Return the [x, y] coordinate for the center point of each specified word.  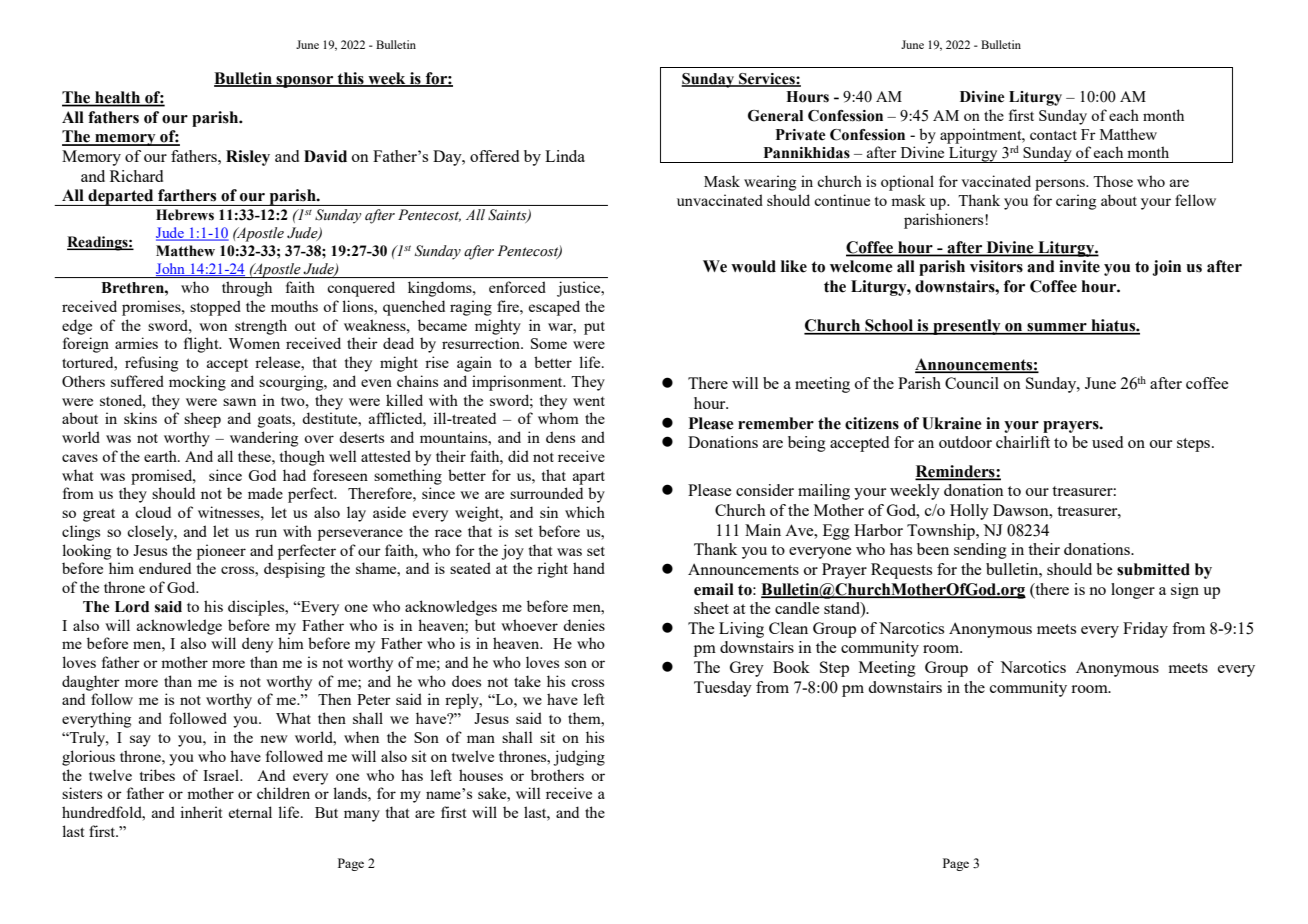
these [255, 456]
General [775, 116]
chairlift [1023, 442]
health [118, 98]
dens [560, 437]
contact [1053, 135]
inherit [201, 812]
